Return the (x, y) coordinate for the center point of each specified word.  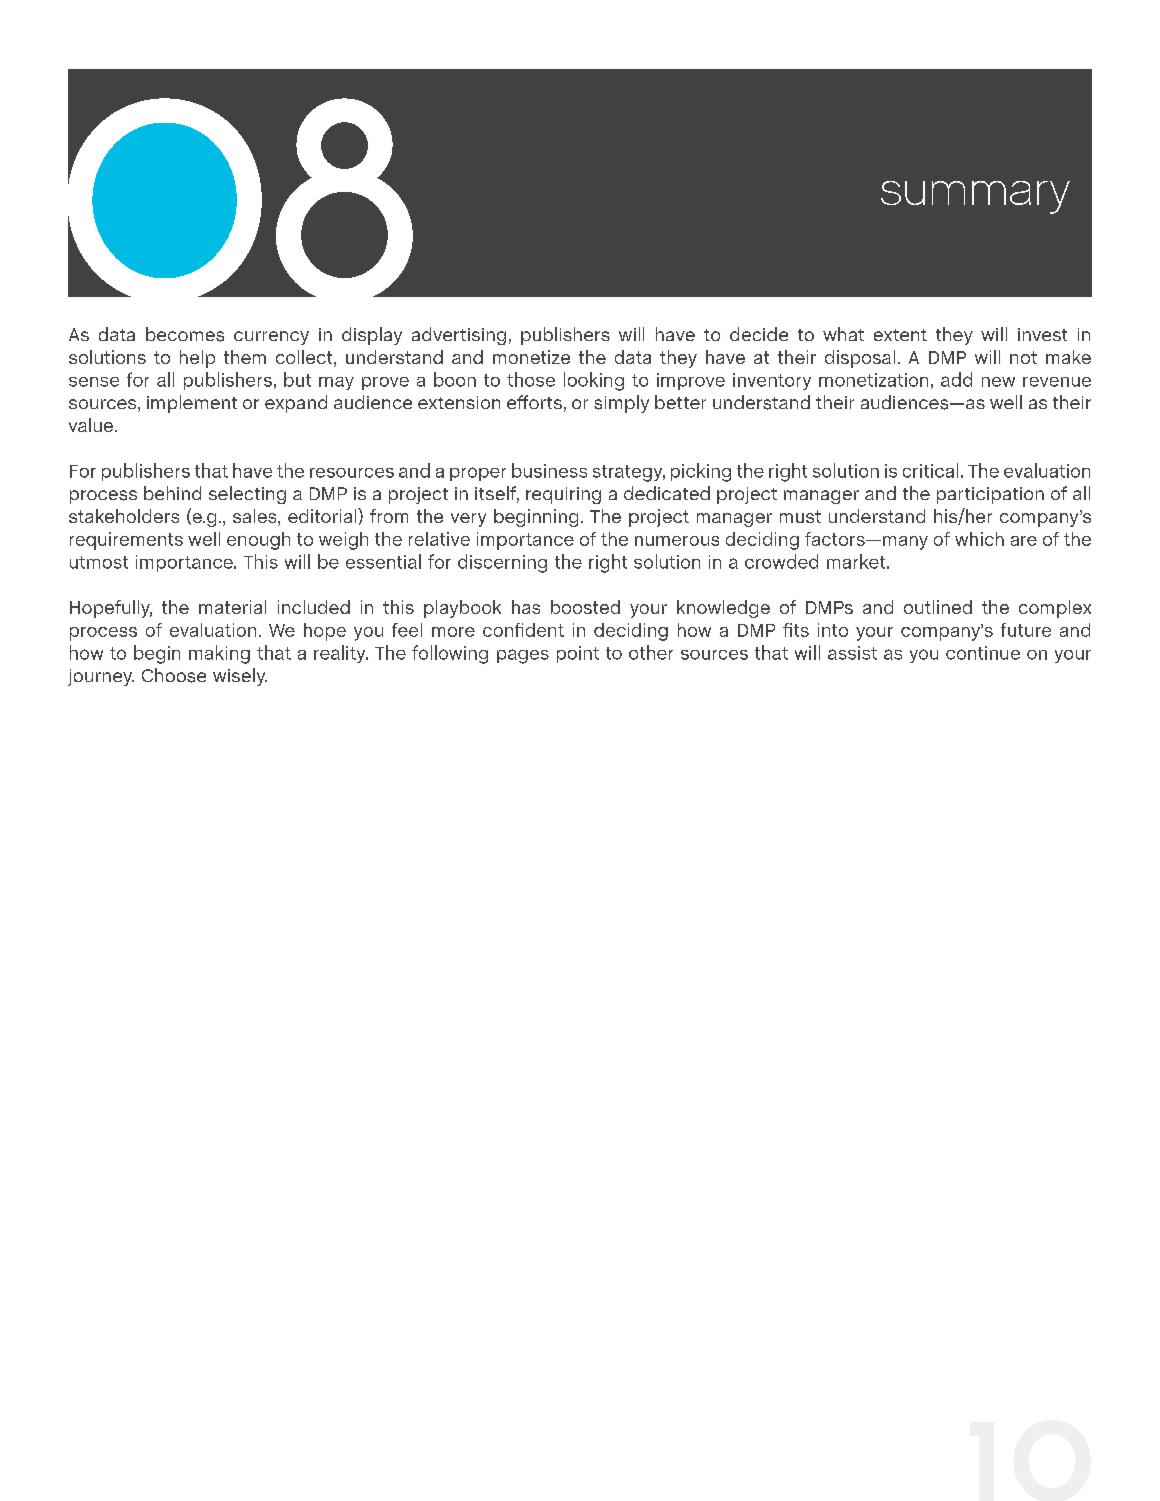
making (219, 654)
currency (271, 338)
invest (1042, 334)
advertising (459, 336)
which (979, 539)
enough (258, 541)
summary (975, 197)
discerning (502, 563)
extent (900, 335)
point (578, 654)
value (92, 425)
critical (930, 470)
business (549, 470)
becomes (185, 334)
